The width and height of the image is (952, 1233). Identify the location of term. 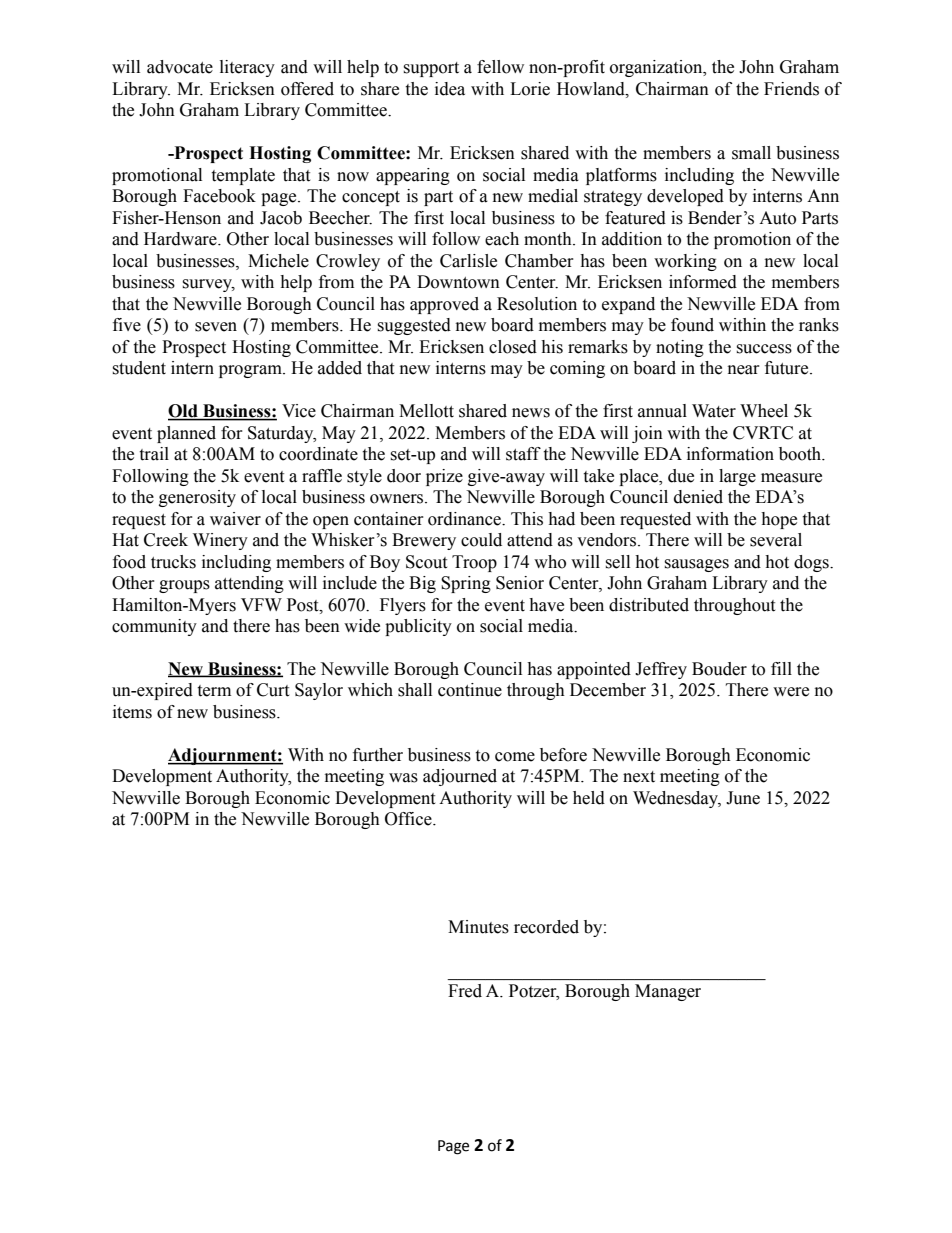
(214, 691).
